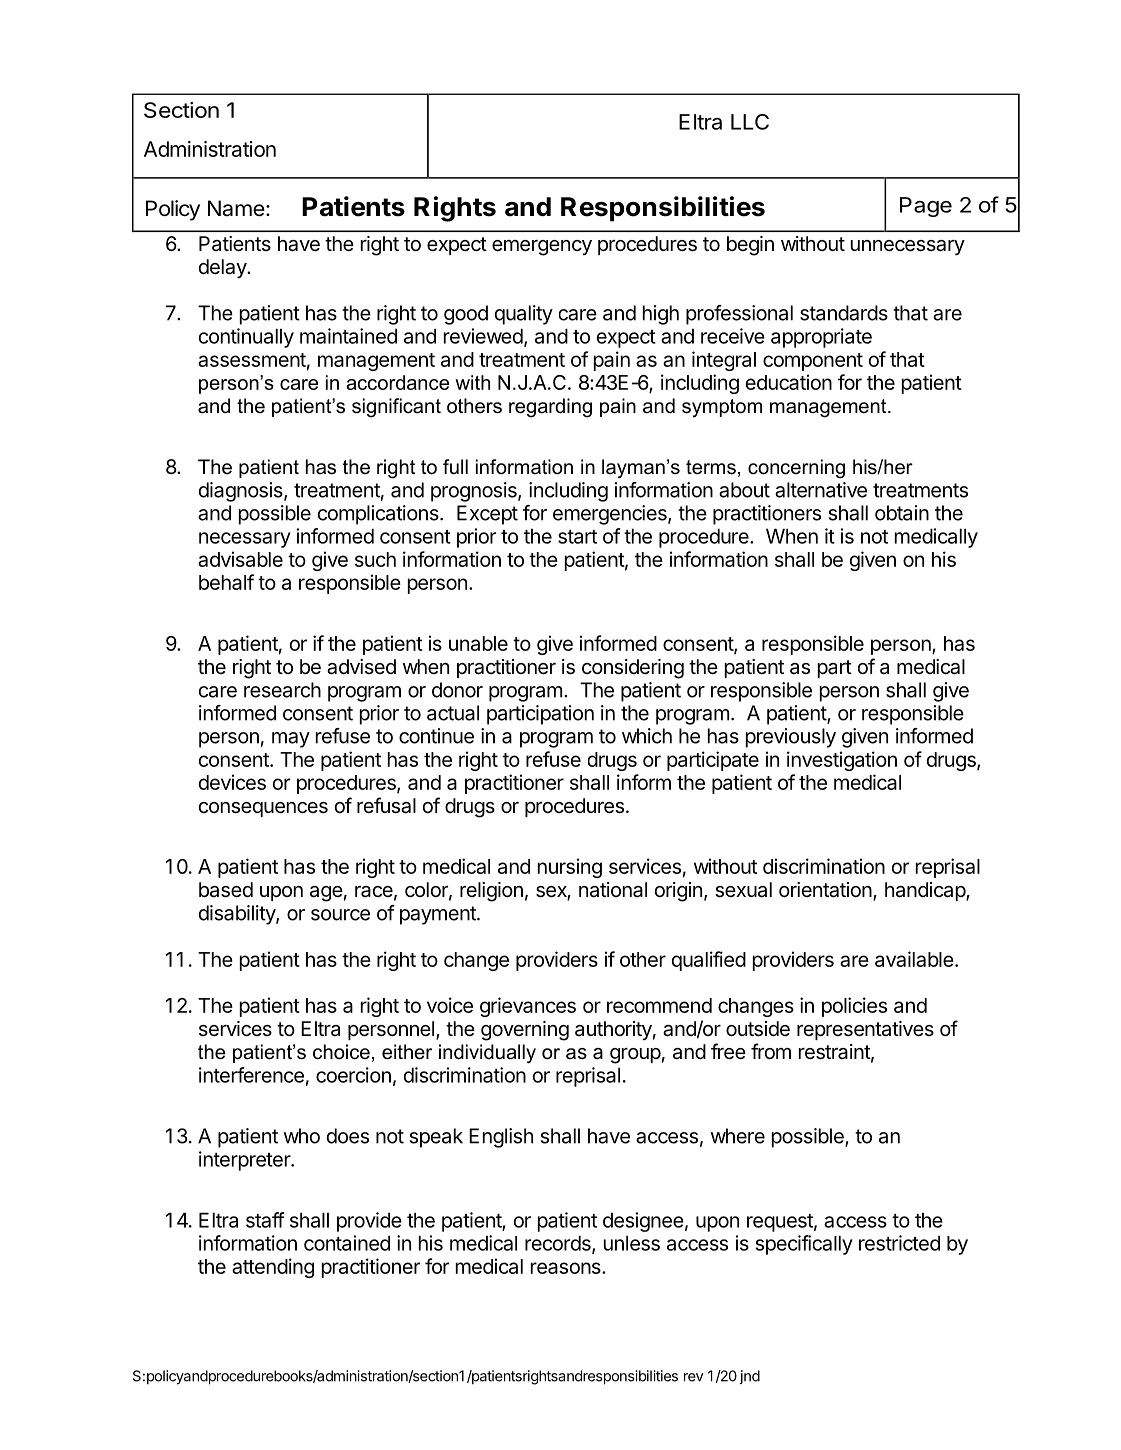  What do you see at coordinates (750, 122) in the screenshot?
I see `LLC` at bounding box center [750, 122].
